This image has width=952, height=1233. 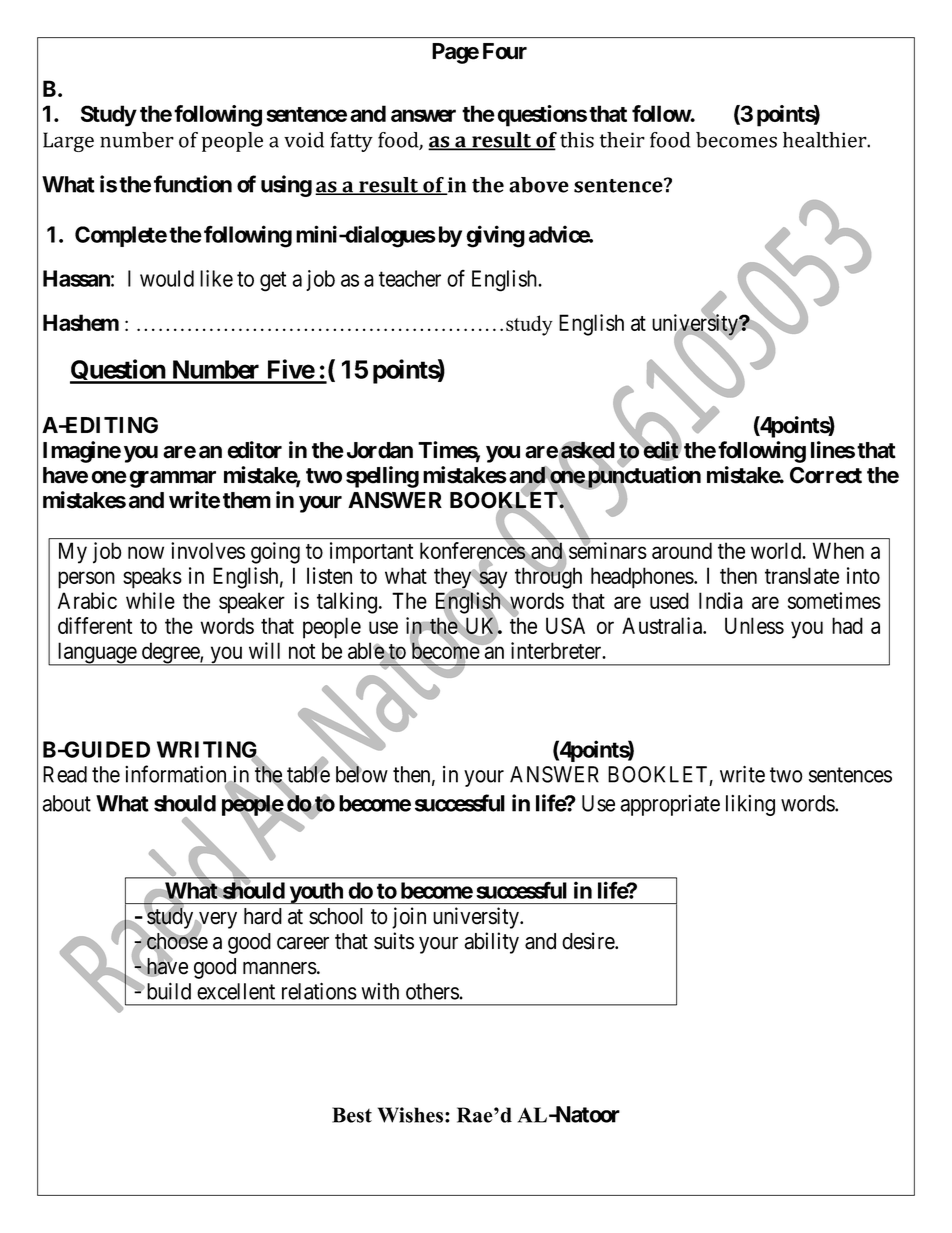 I want to click on Large, so click(x=68, y=142).
